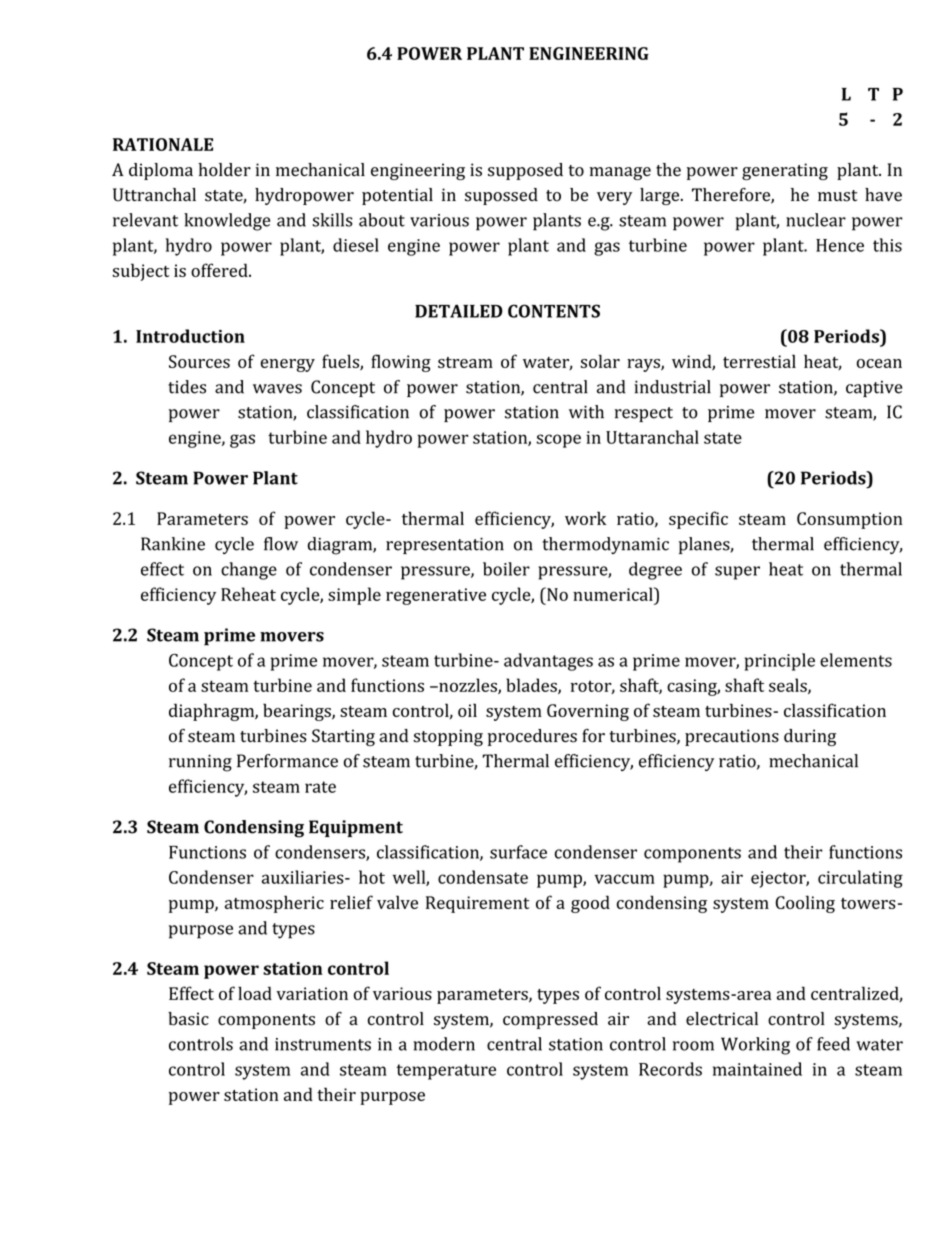 The width and height of the document is (952, 1233). I want to click on knowledge, so click(227, 222).
